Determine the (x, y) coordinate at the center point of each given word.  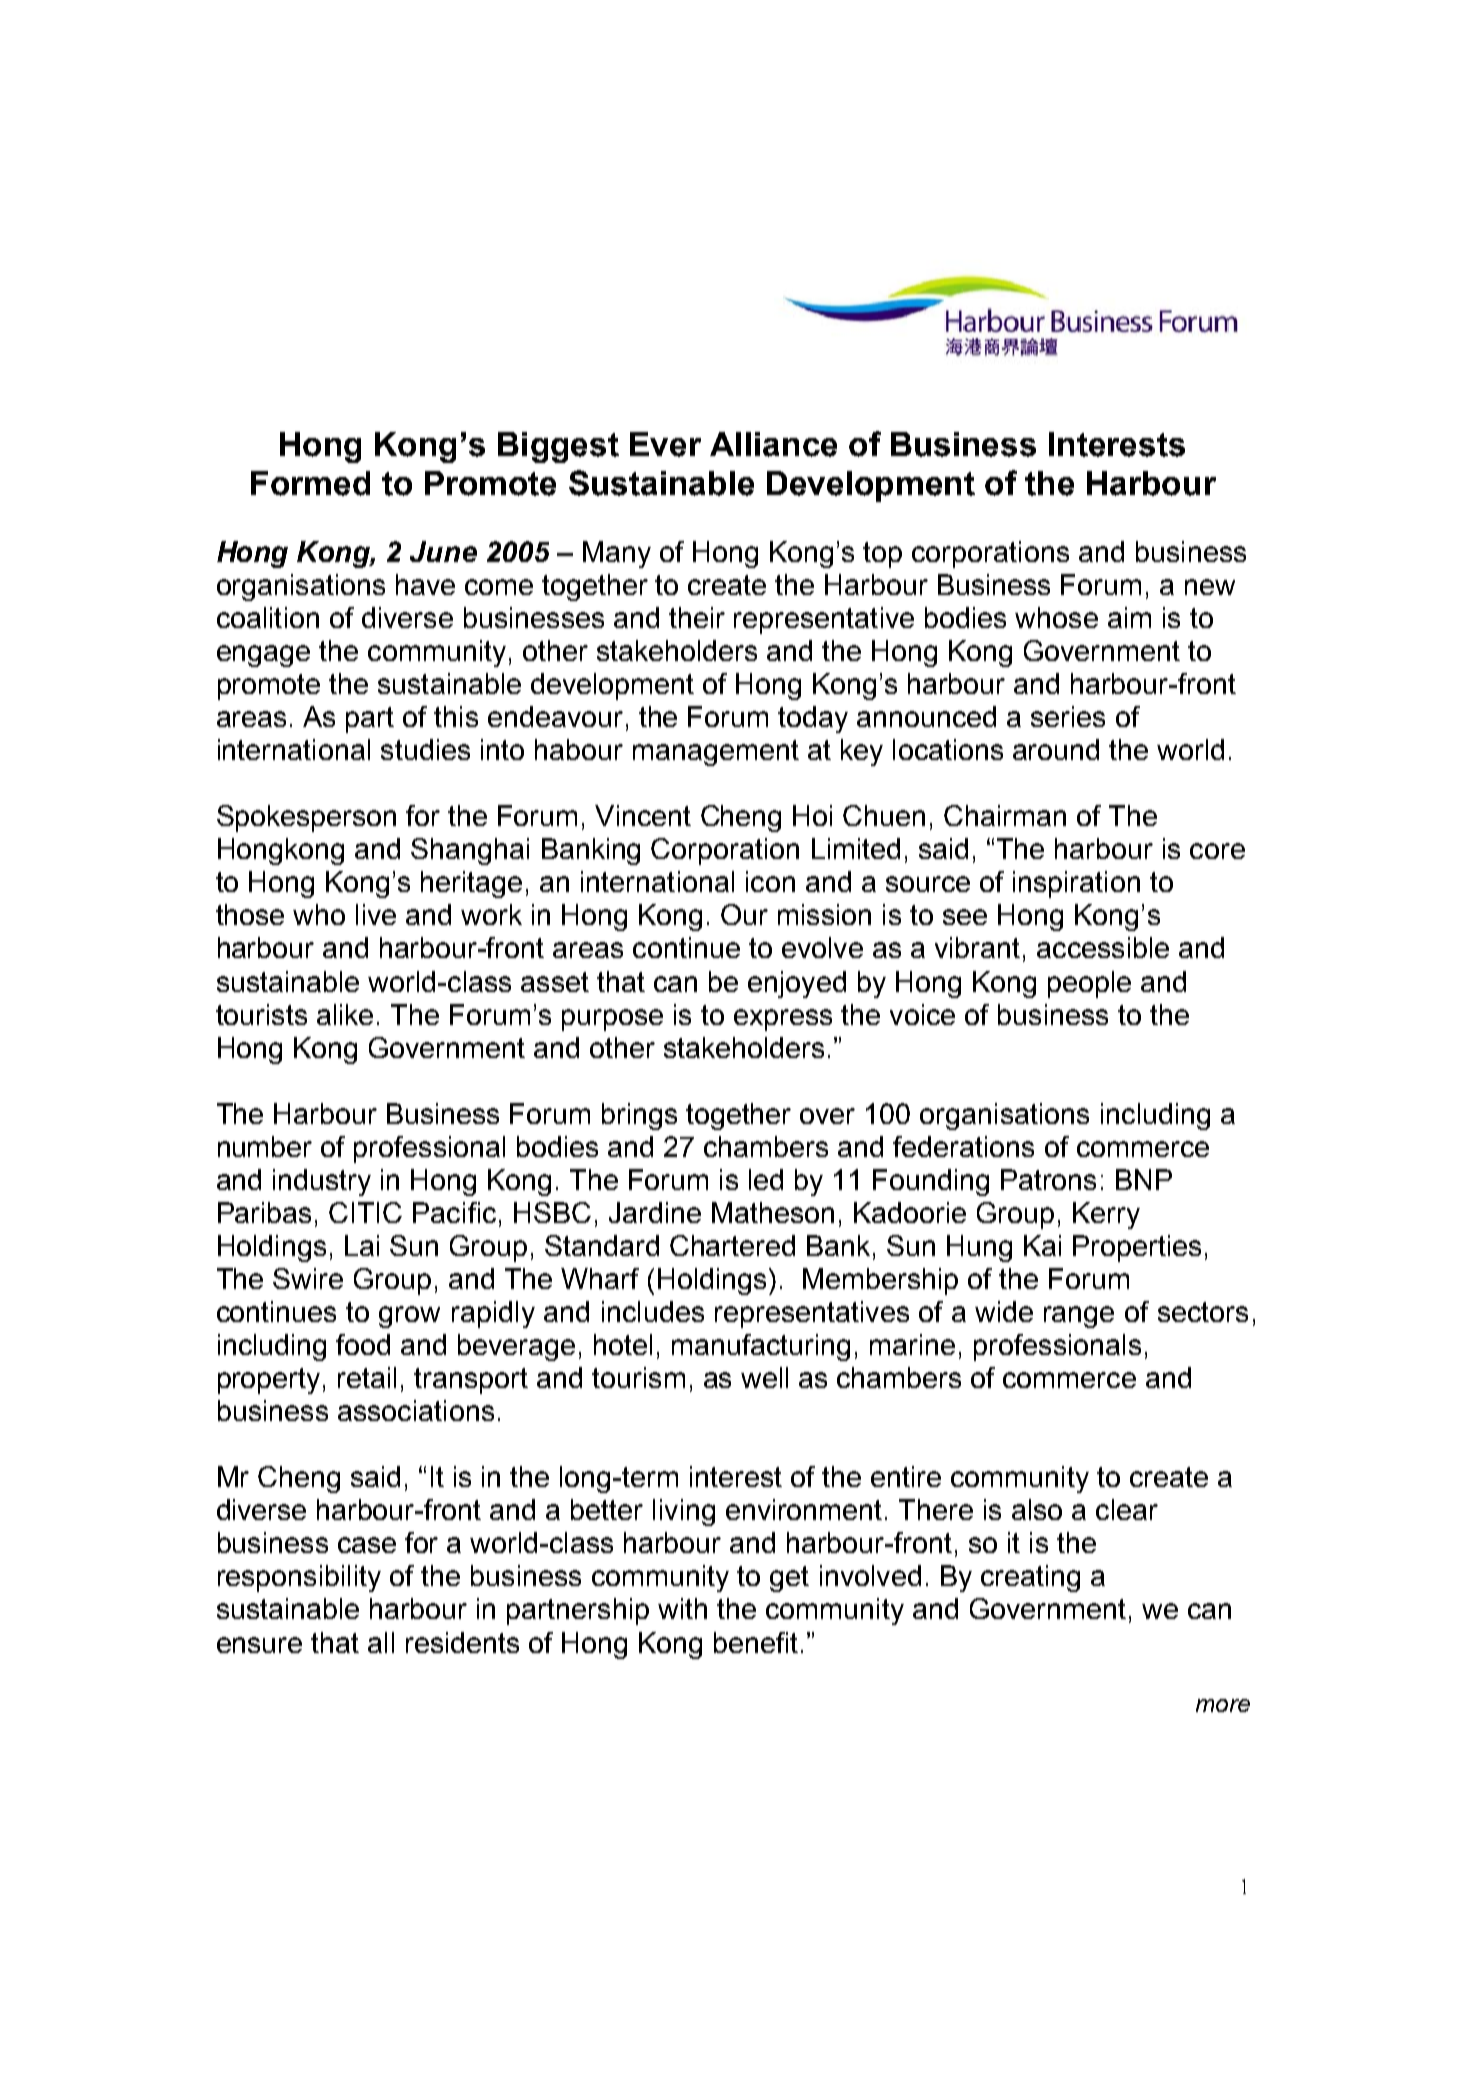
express (783, 1020)
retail (367, 1377)
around (1056, 749)
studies (425, 749)
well (764, 1377)
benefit (756, 1642)
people (1089, 984)
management (716, 753)
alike (345, 1014)
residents (462, 1642)
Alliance (773, 444)
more (1223, 1705)
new (1210, 587)
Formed (310, 483)
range (1079, 1317)
